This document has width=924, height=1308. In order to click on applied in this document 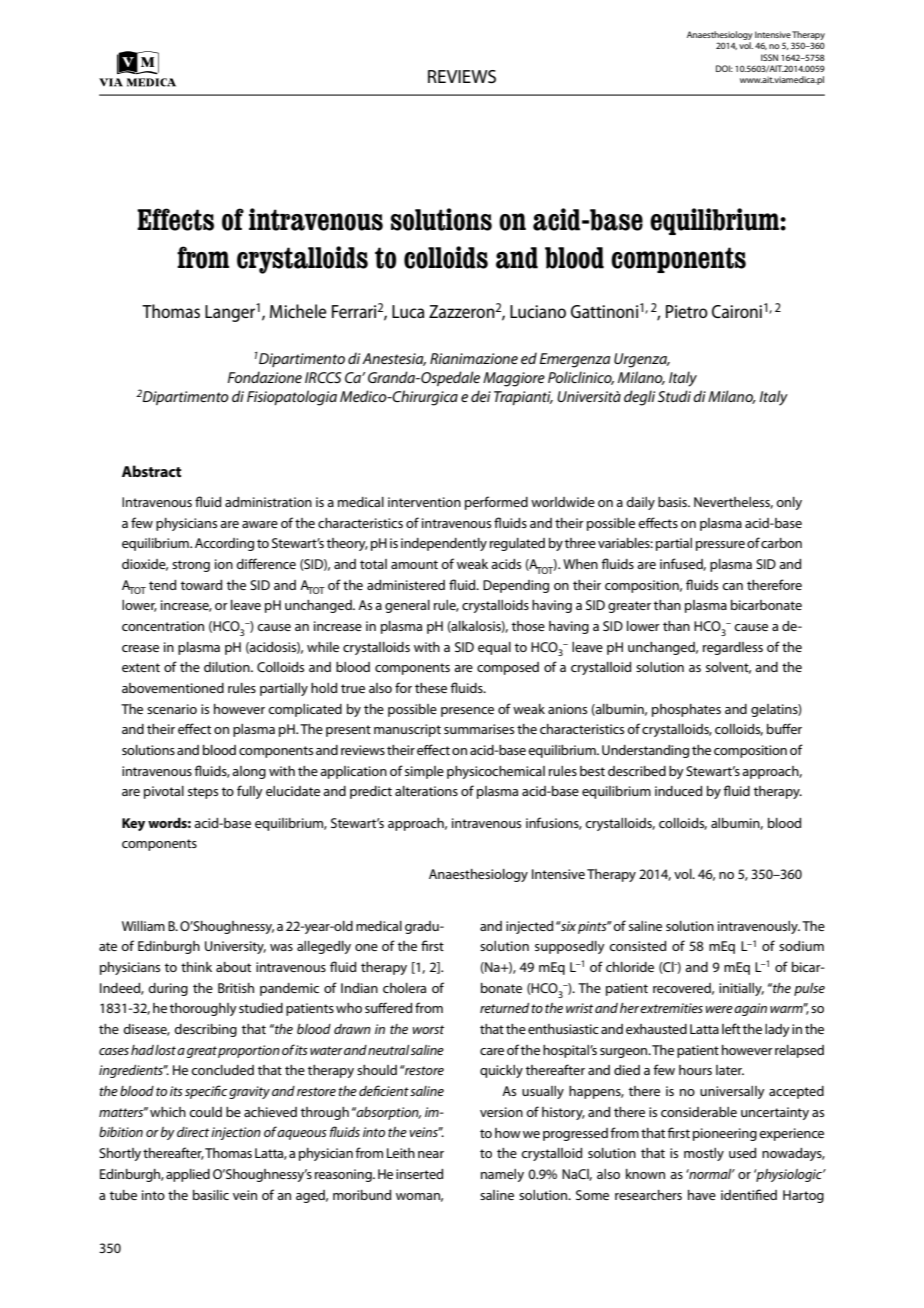, I will do `click(188, 1175)`.
